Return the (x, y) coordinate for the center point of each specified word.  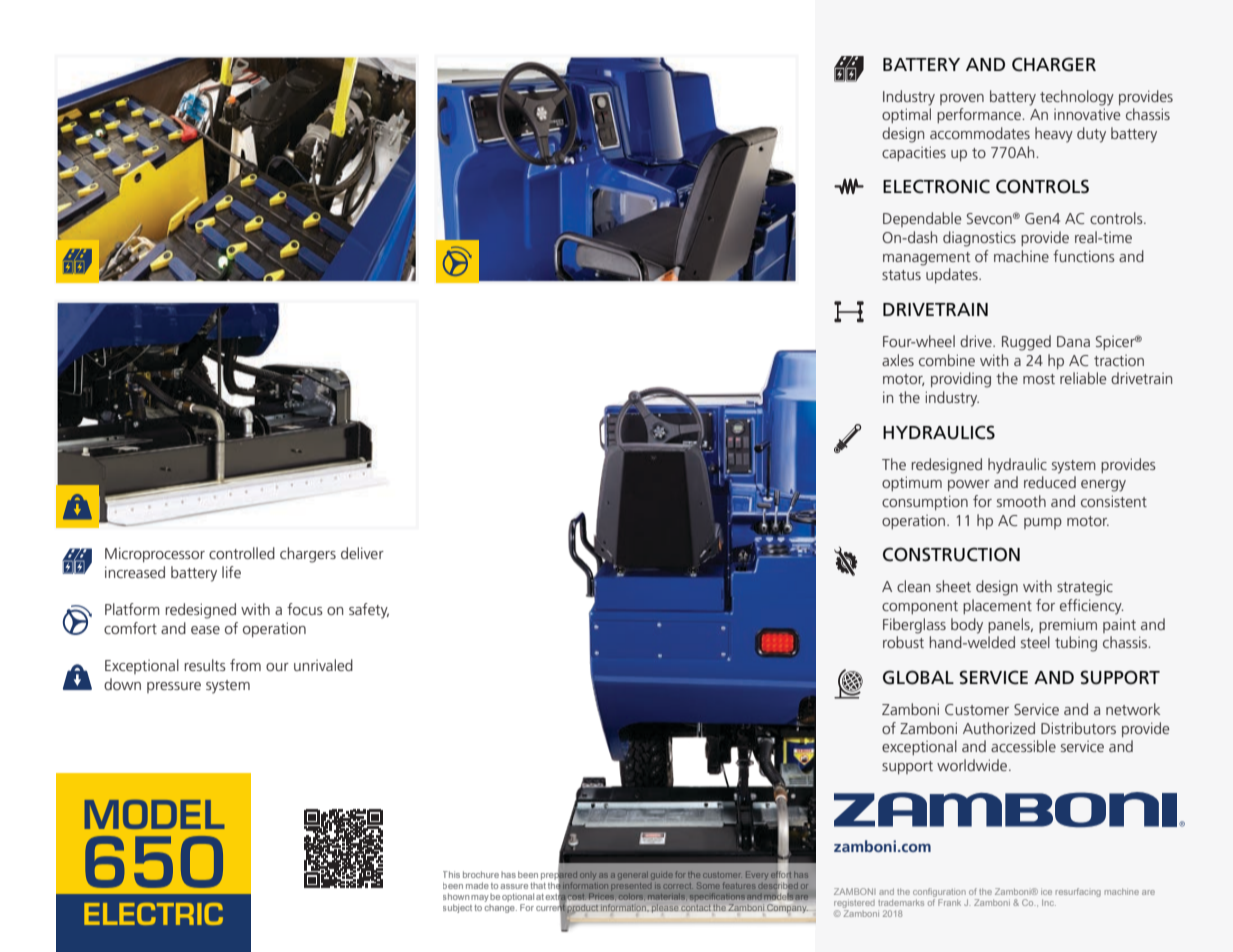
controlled (242, 553)
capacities (914, 153)
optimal (906, 115)
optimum (912, 483)
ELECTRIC (153, 914)
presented (631, 886)
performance (980, 115)
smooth (1021, 501)
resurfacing (1078, 892)
